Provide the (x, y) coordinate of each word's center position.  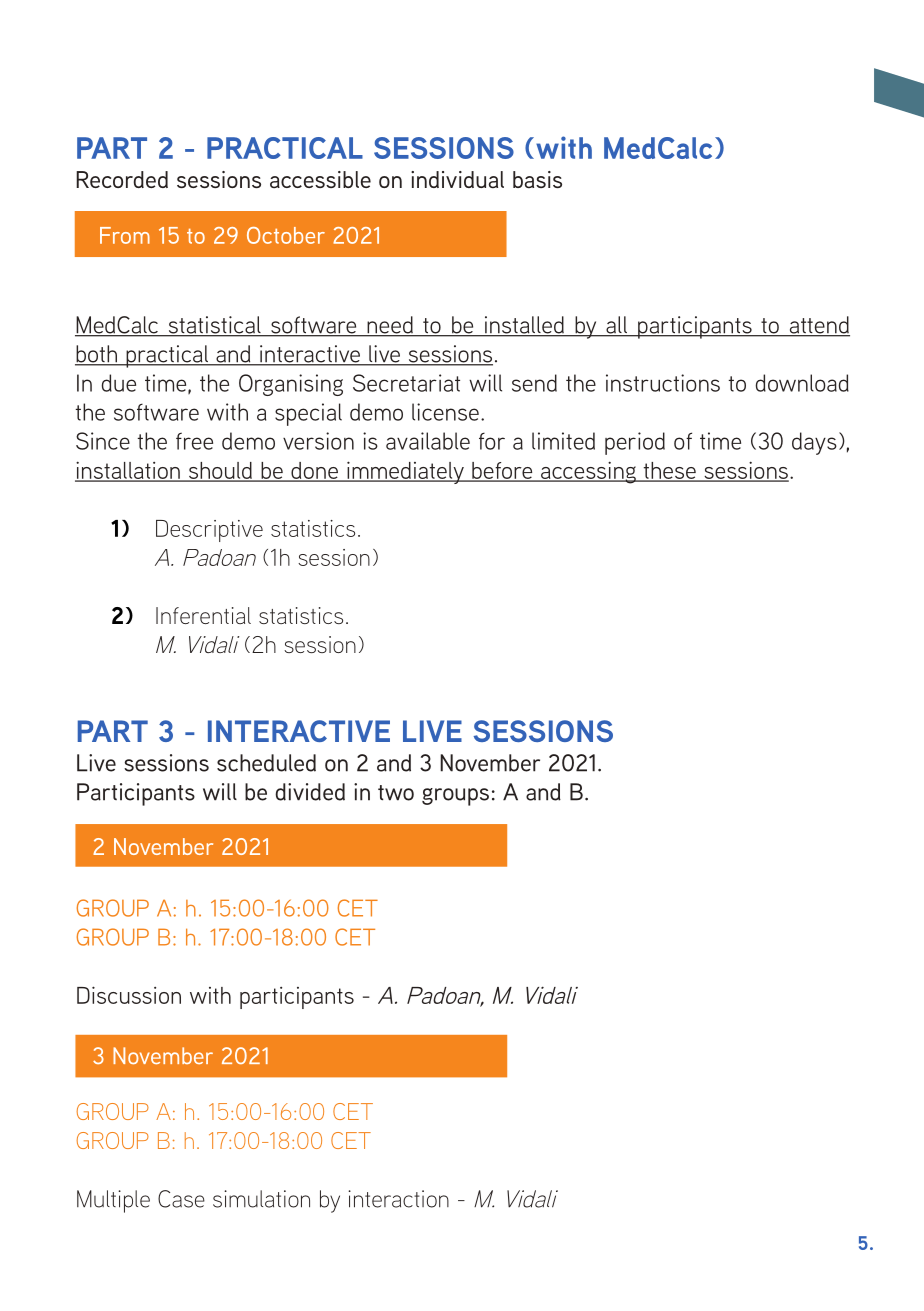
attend (818, 326)
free (194, 441)
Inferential (203, 615)
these (669, 471)
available (428, 441)
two (396, 793)
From (125, 235)
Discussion (129, 995)
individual (457, 179)
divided (310, 792)
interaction (398, 1199)
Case (181, 1199)
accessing (588, 472)
